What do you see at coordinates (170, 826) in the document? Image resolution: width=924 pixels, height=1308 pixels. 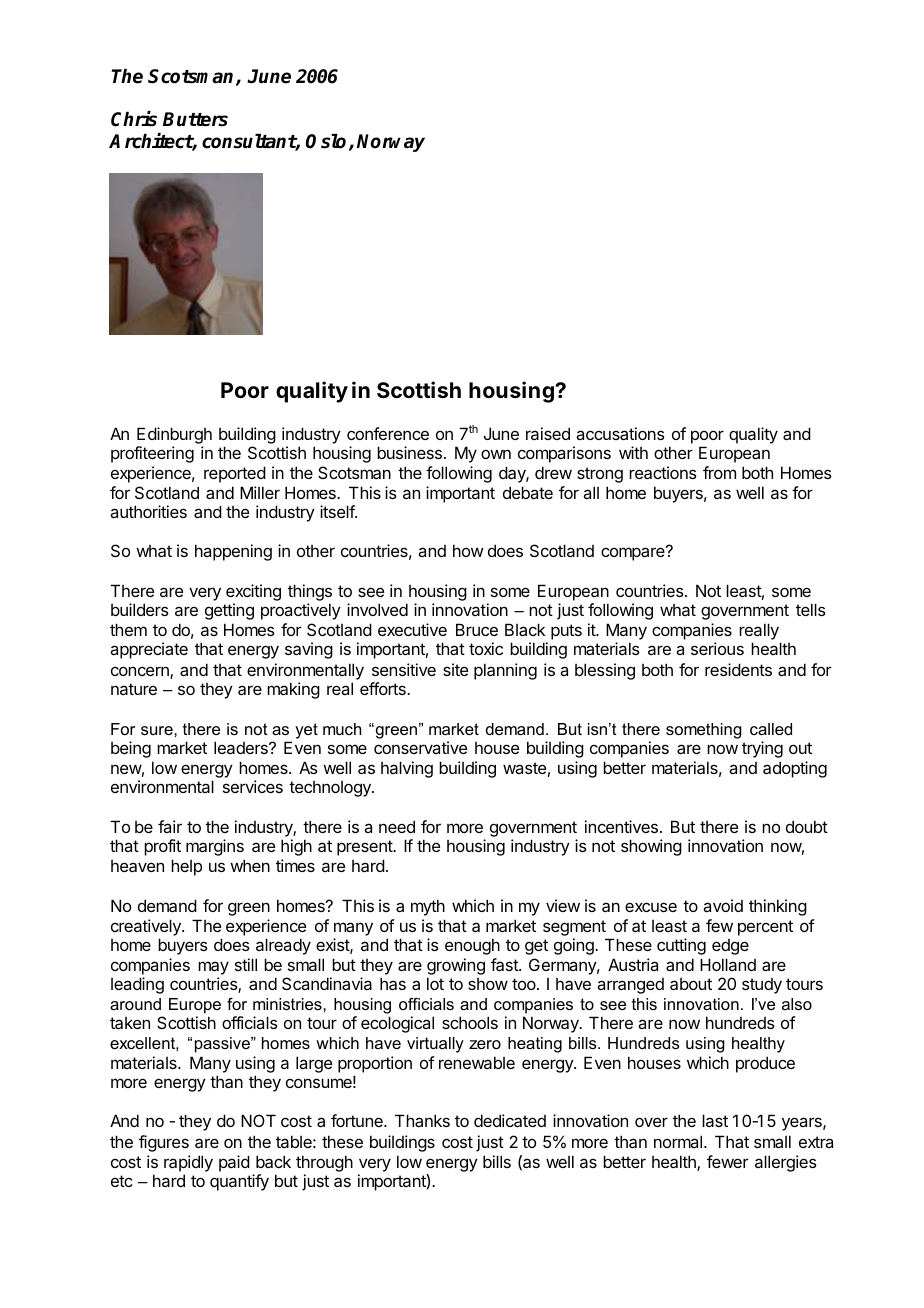 I see `fair` at bounding box center [170, 826].
